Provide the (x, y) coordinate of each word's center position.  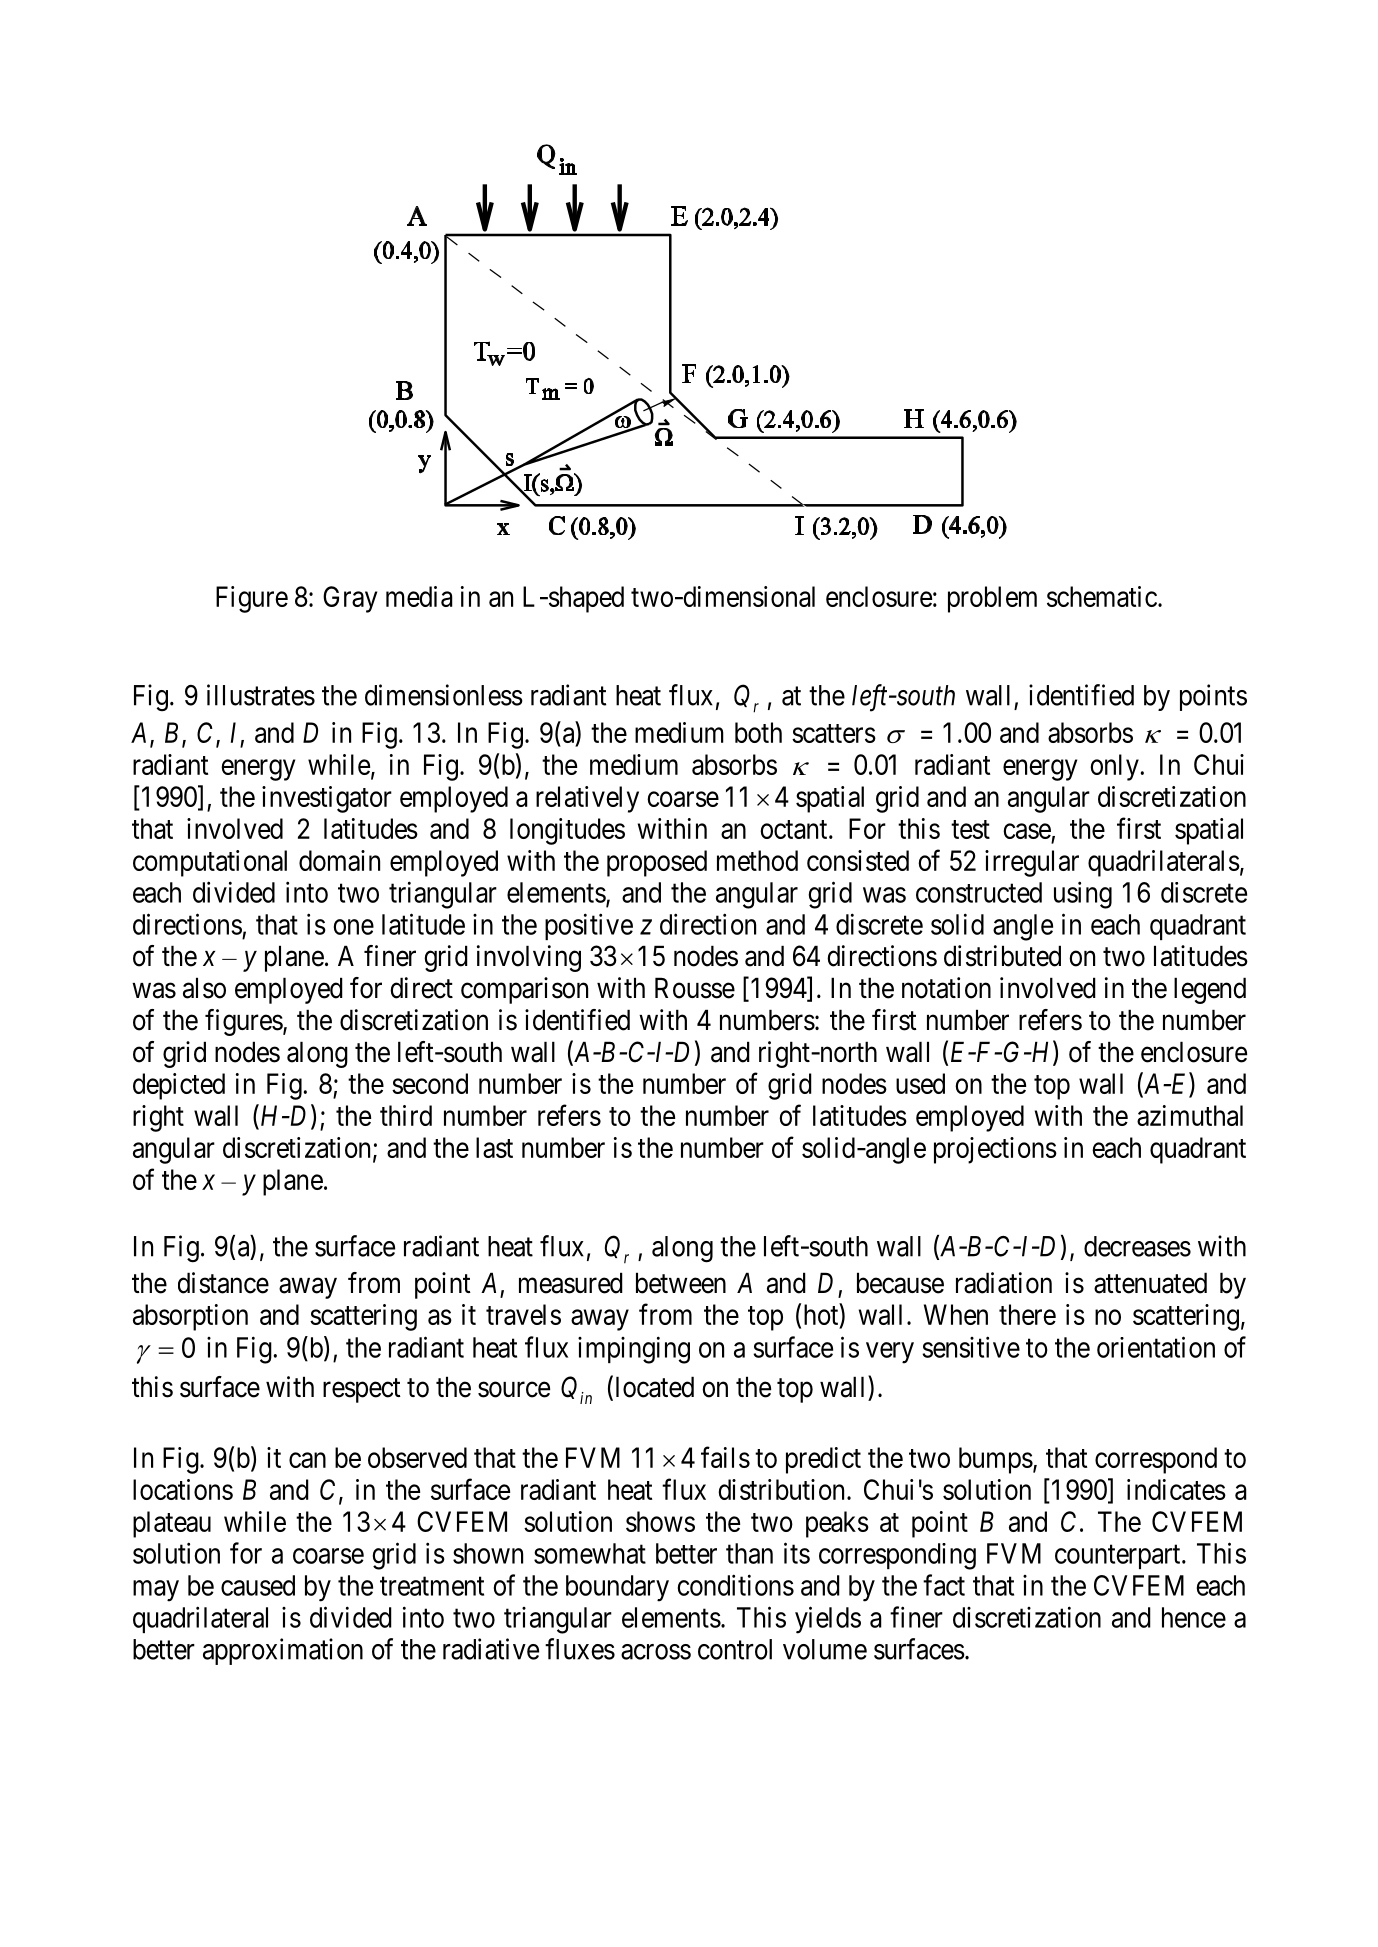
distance (223, 1283)
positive (589, 926)
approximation (283, 1651)
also (204, 988)
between (681, 1283)
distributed (1002, 956)
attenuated (1150, 1283)
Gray (350, 599)
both (758, 732)
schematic (1102, 596)
